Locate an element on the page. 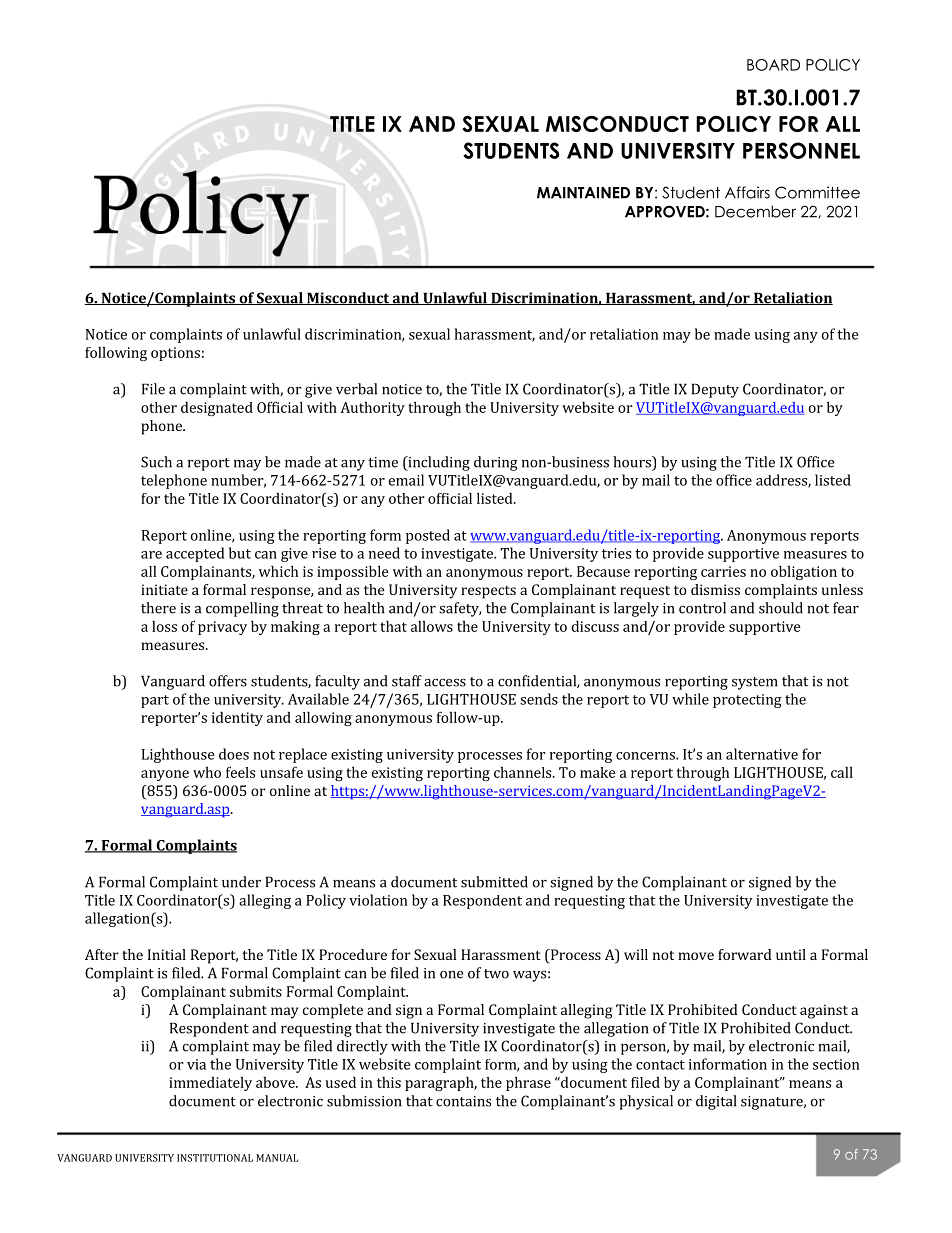 The image size is (952, 1233). respects is located at coordinates (488, 592).
